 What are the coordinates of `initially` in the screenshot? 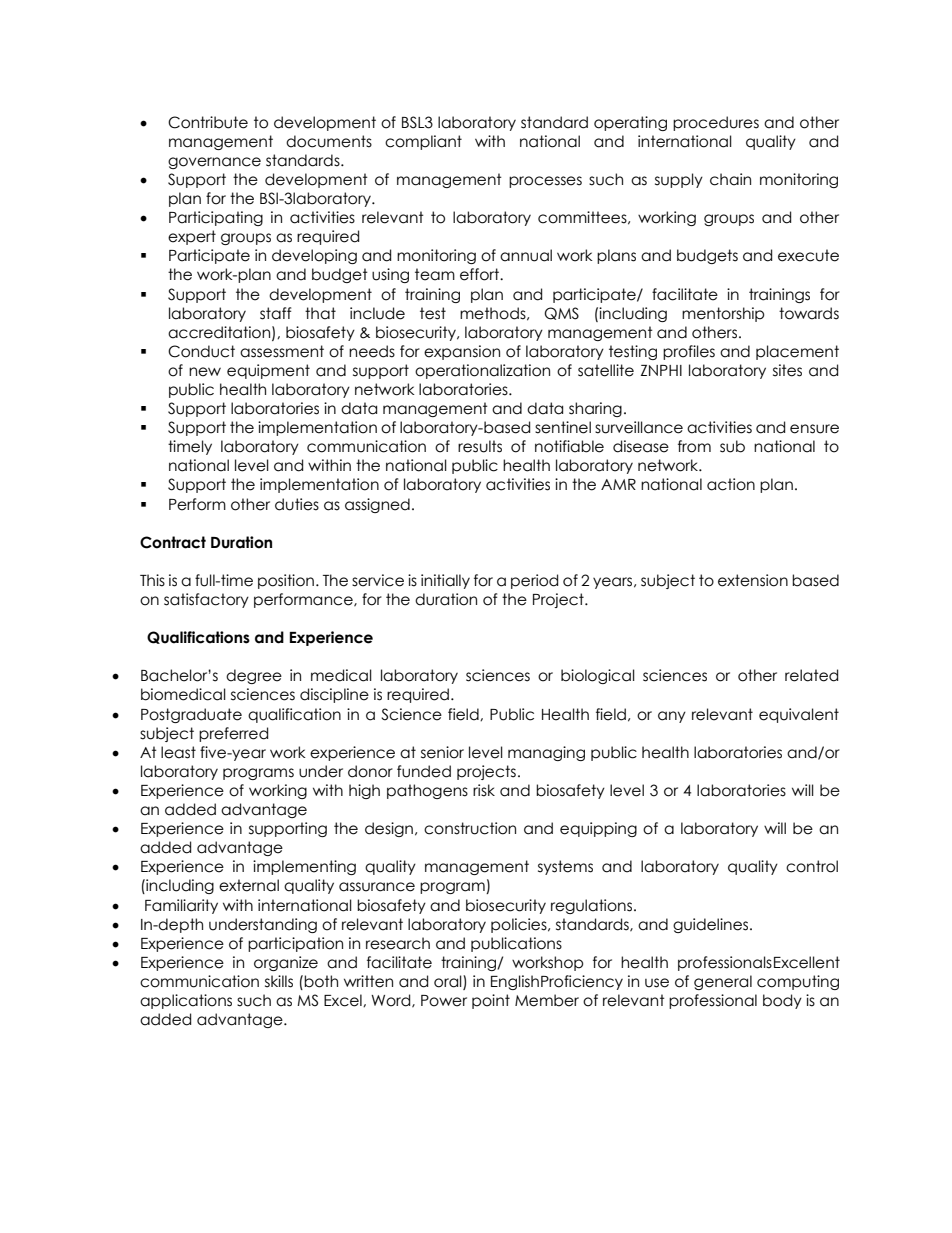 It's located at (445, 581).
